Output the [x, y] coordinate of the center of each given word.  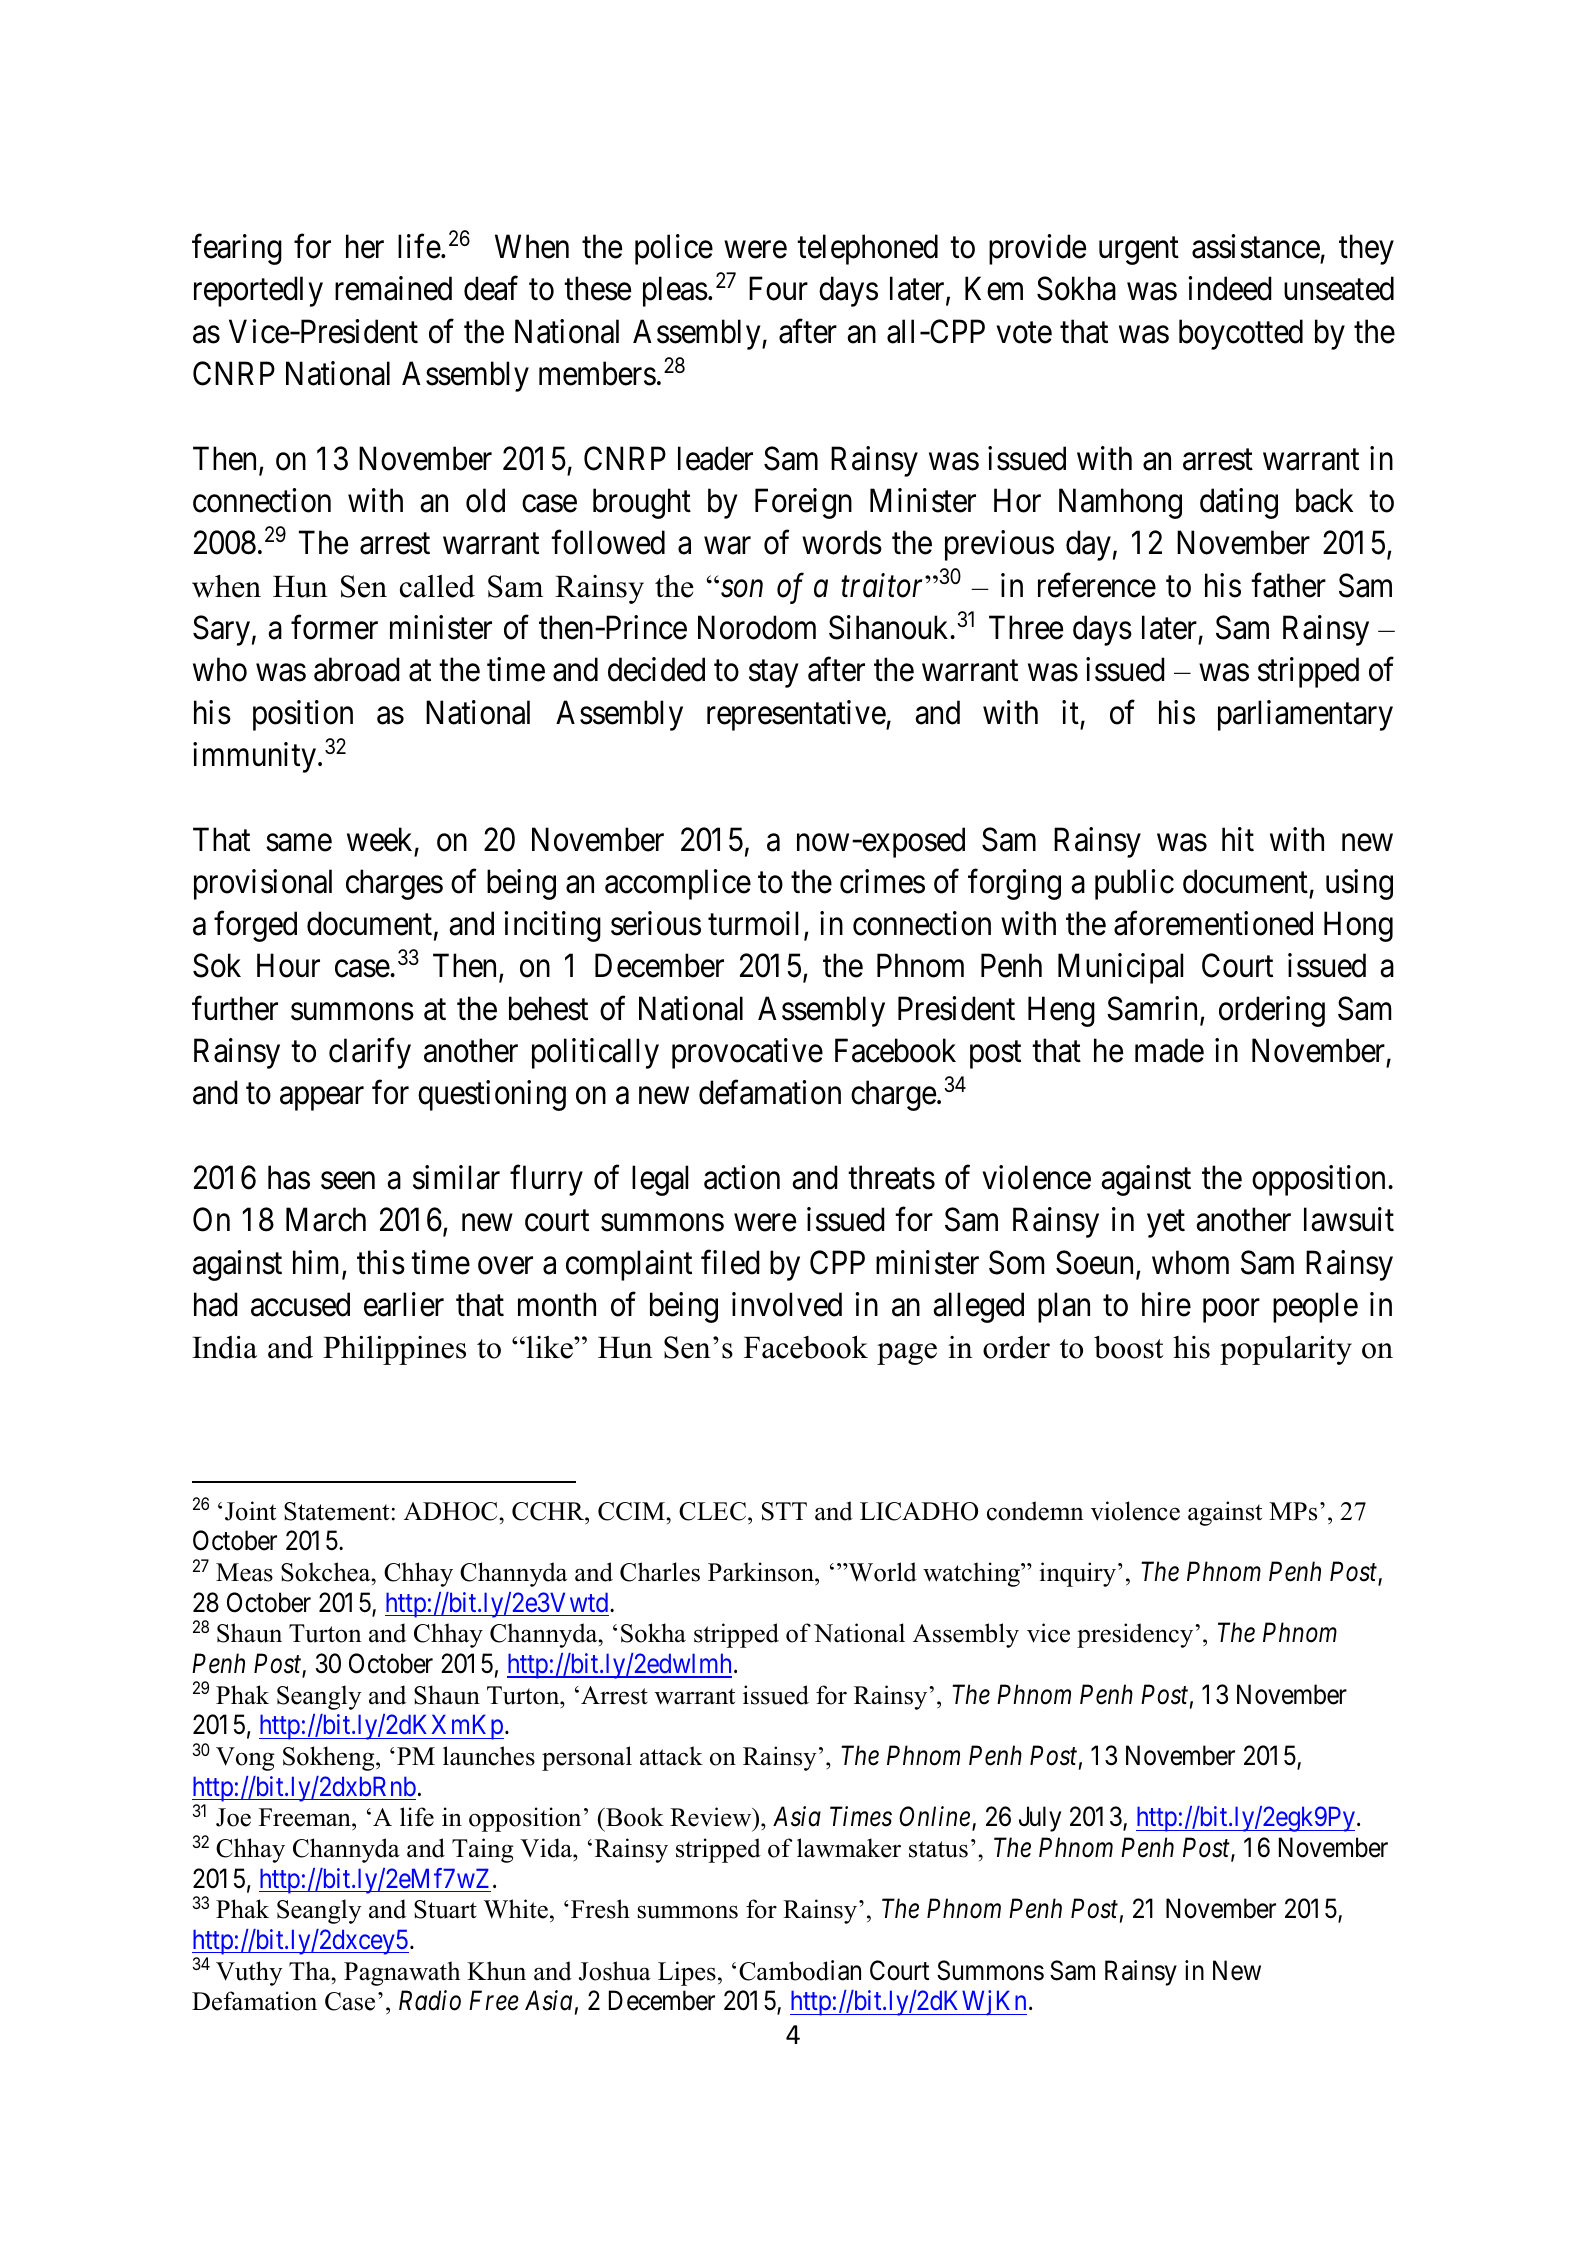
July [1040, 1819]
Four [778, 289]
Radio [430, 2000]
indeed [1230, 288]
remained [393, 288]
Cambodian [800, 1970]
